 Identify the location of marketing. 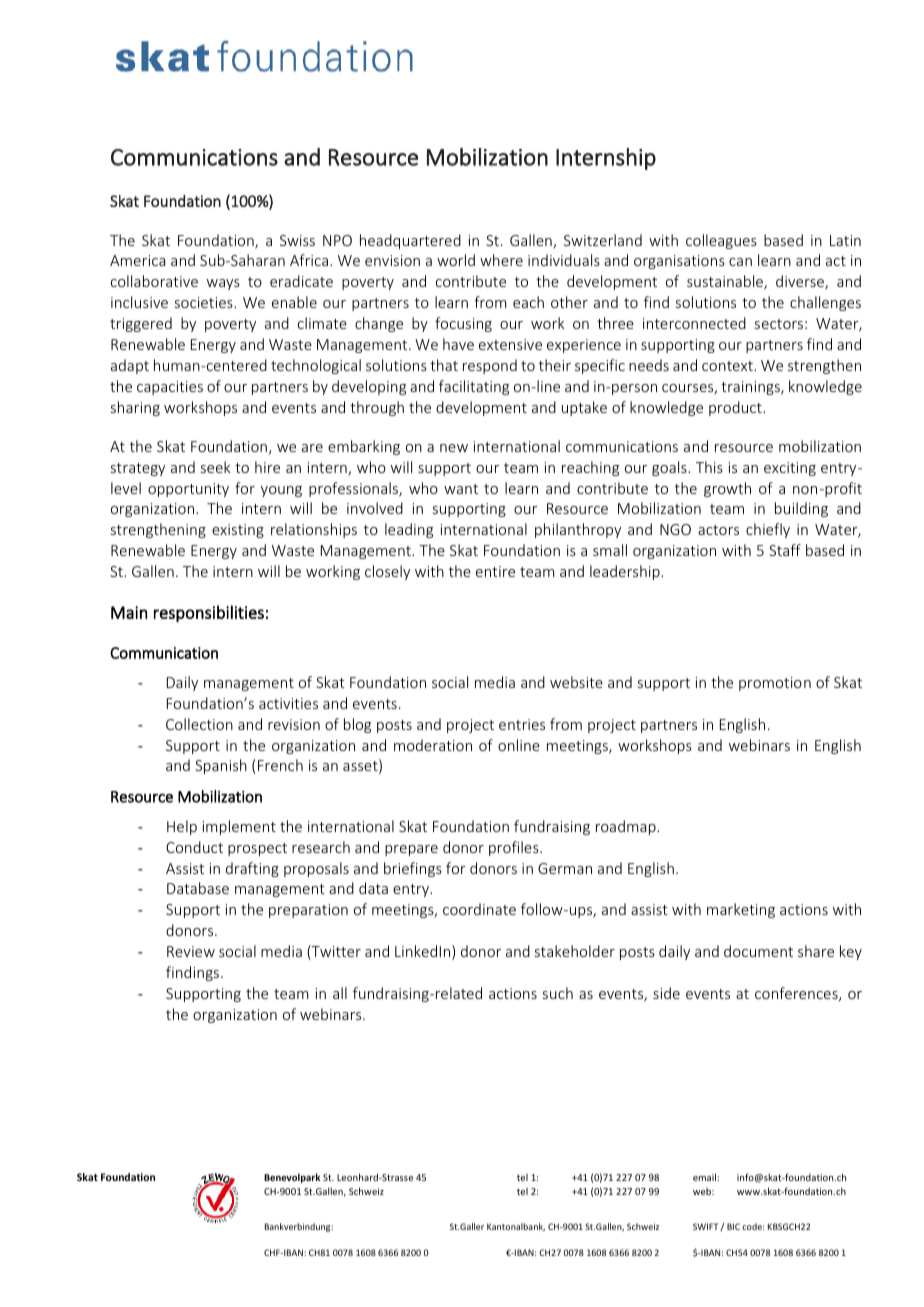
(741, 910).
